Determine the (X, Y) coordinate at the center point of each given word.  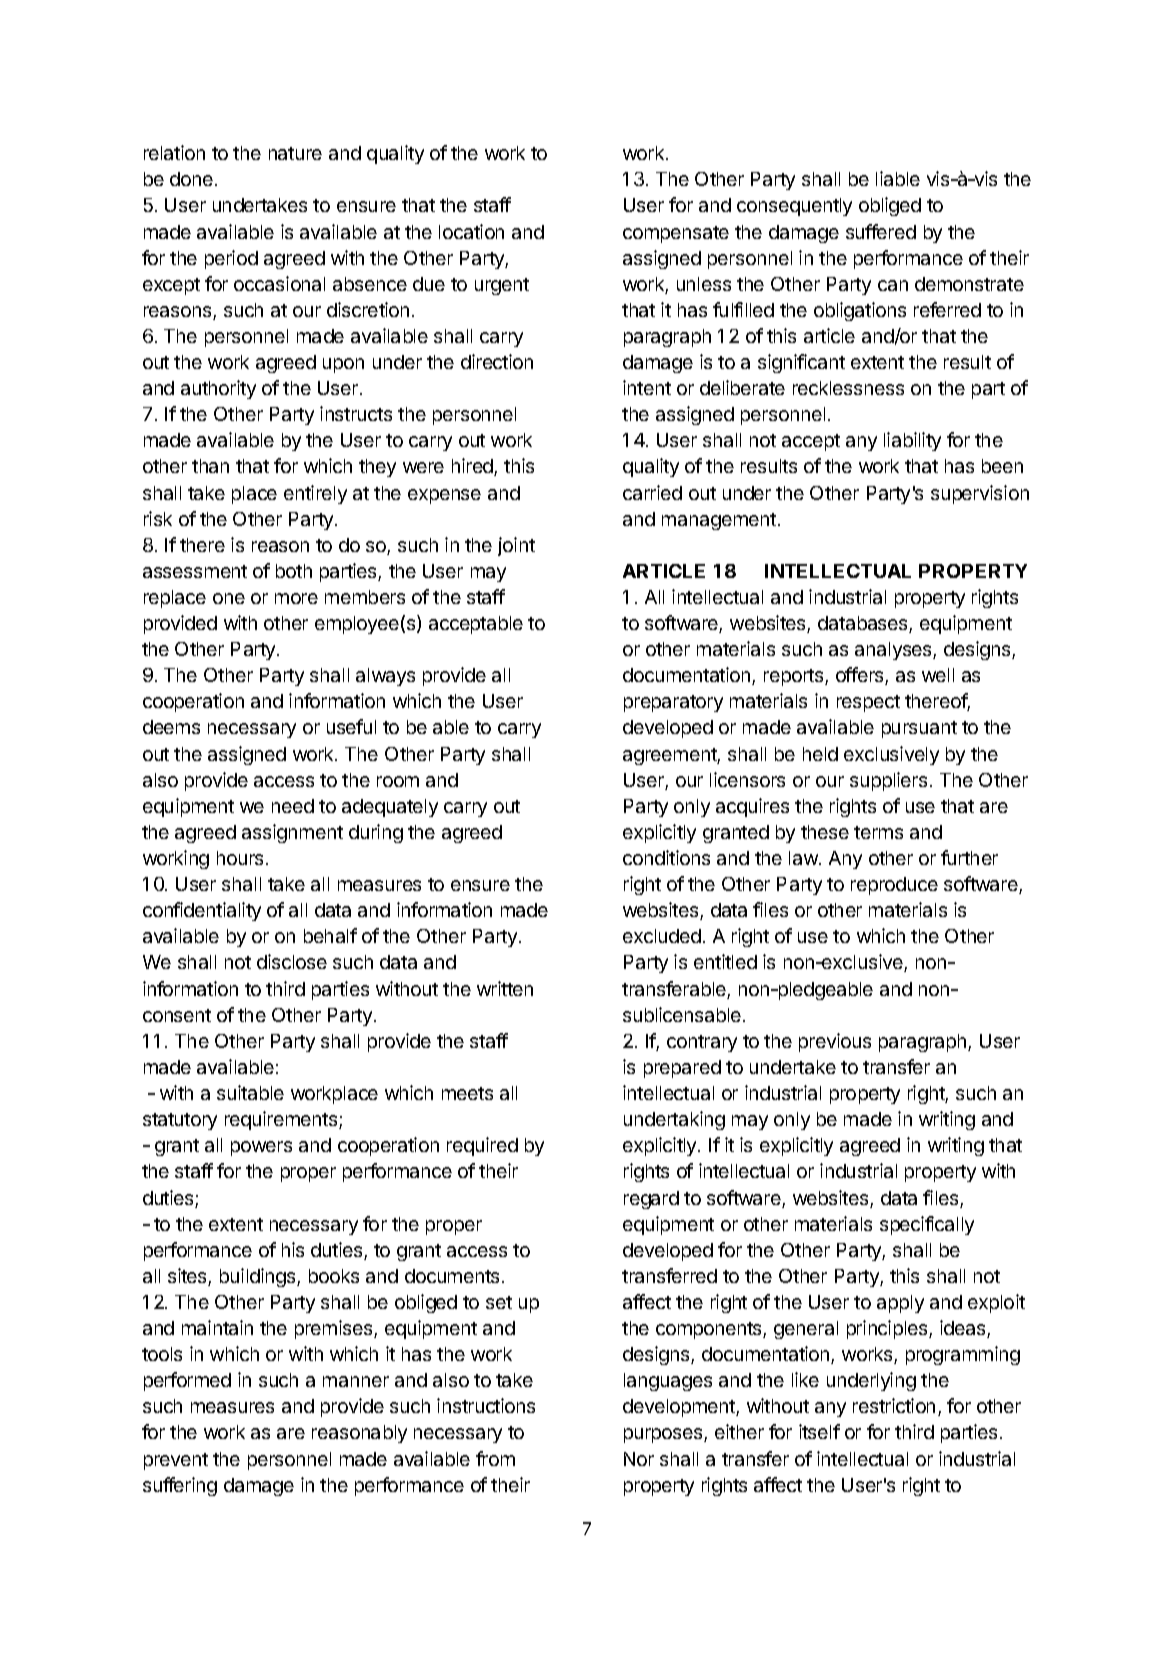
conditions (666, 857)
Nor (639, 1459)
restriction (894, 1405)
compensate (676, 234)
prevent (176, 1461)
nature (295, 153)
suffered (881, 231)
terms (878, 832)
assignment (292, 833)
